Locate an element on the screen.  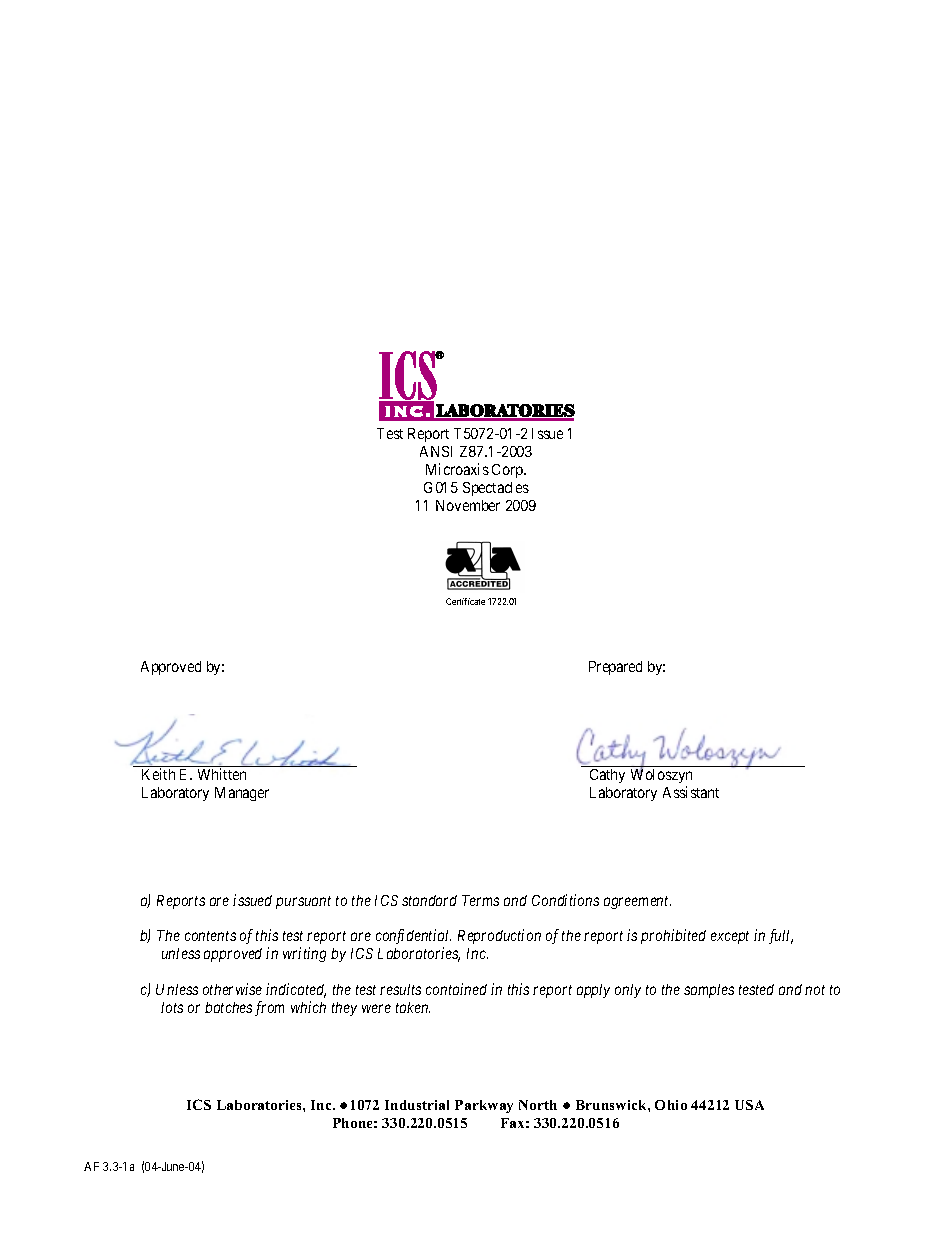
Corp is located at coordinates (508, 471).
